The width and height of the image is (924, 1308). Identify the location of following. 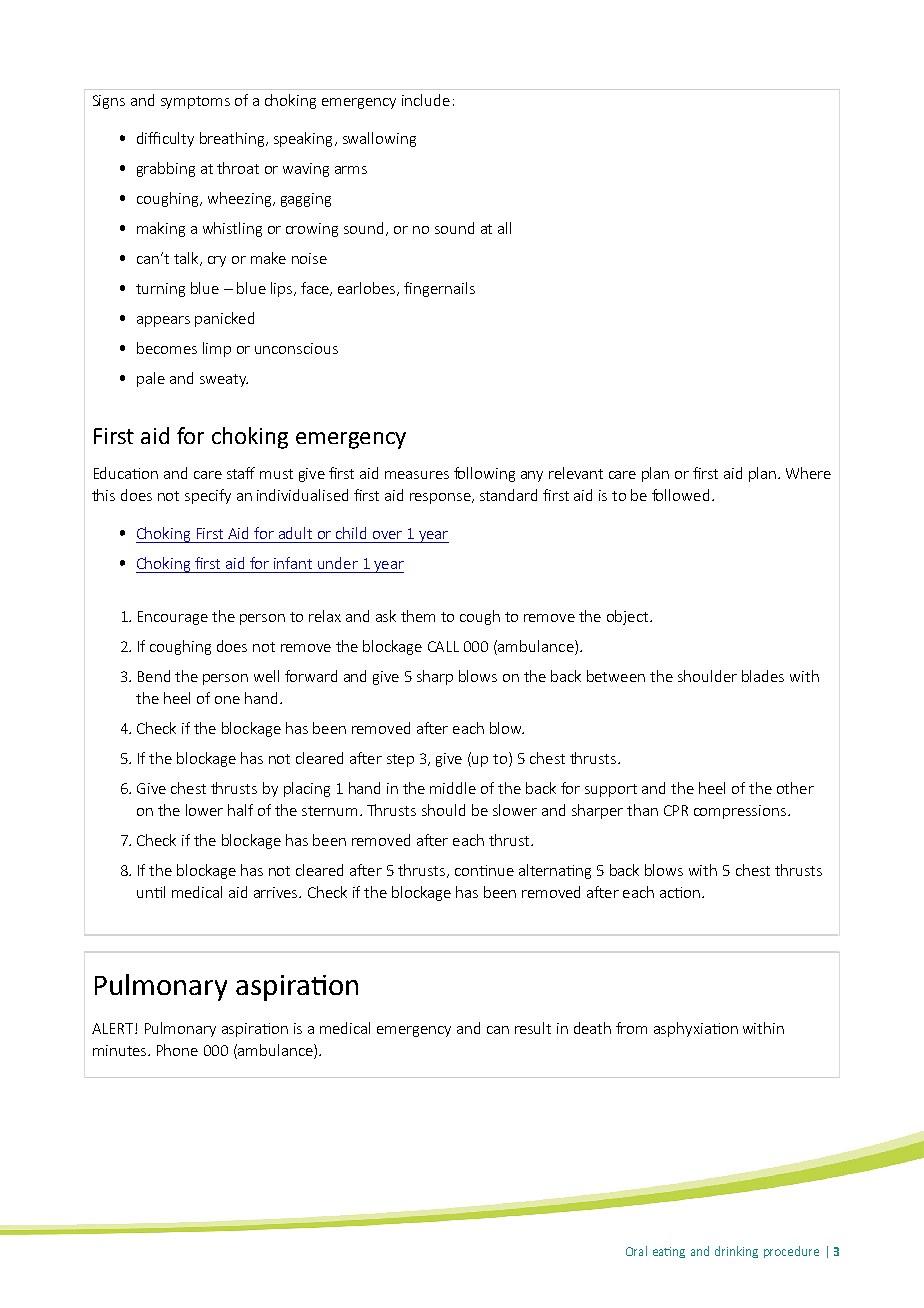
(484, 474).
